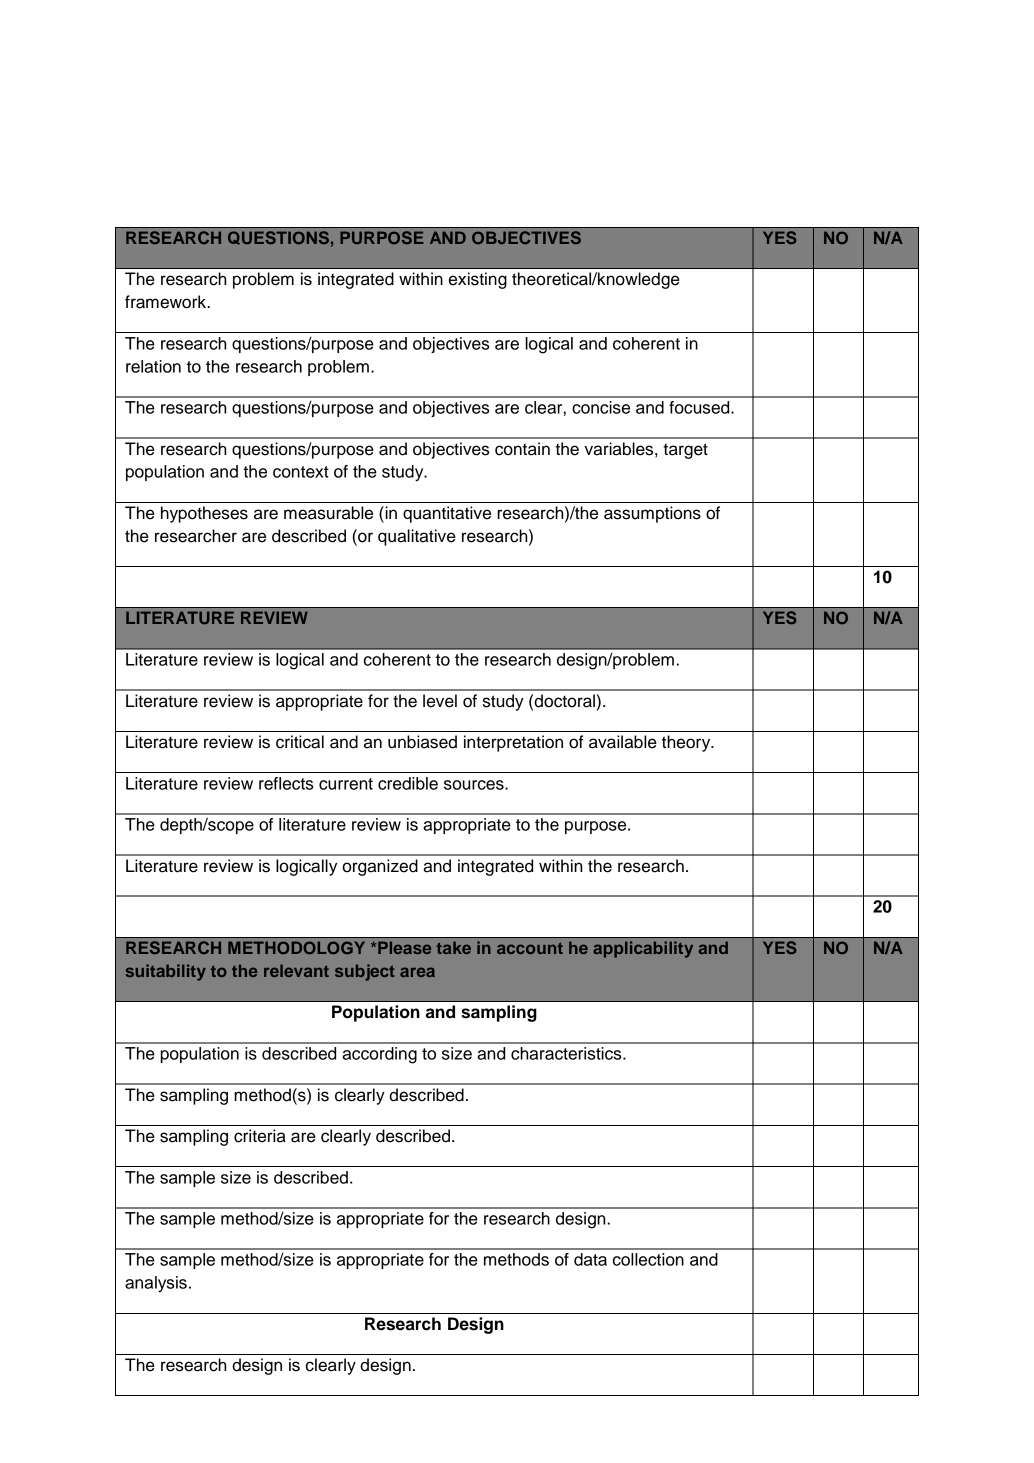 This screenshot has height=1463, width=1034. I want to click on concise, so click(601, 407).
